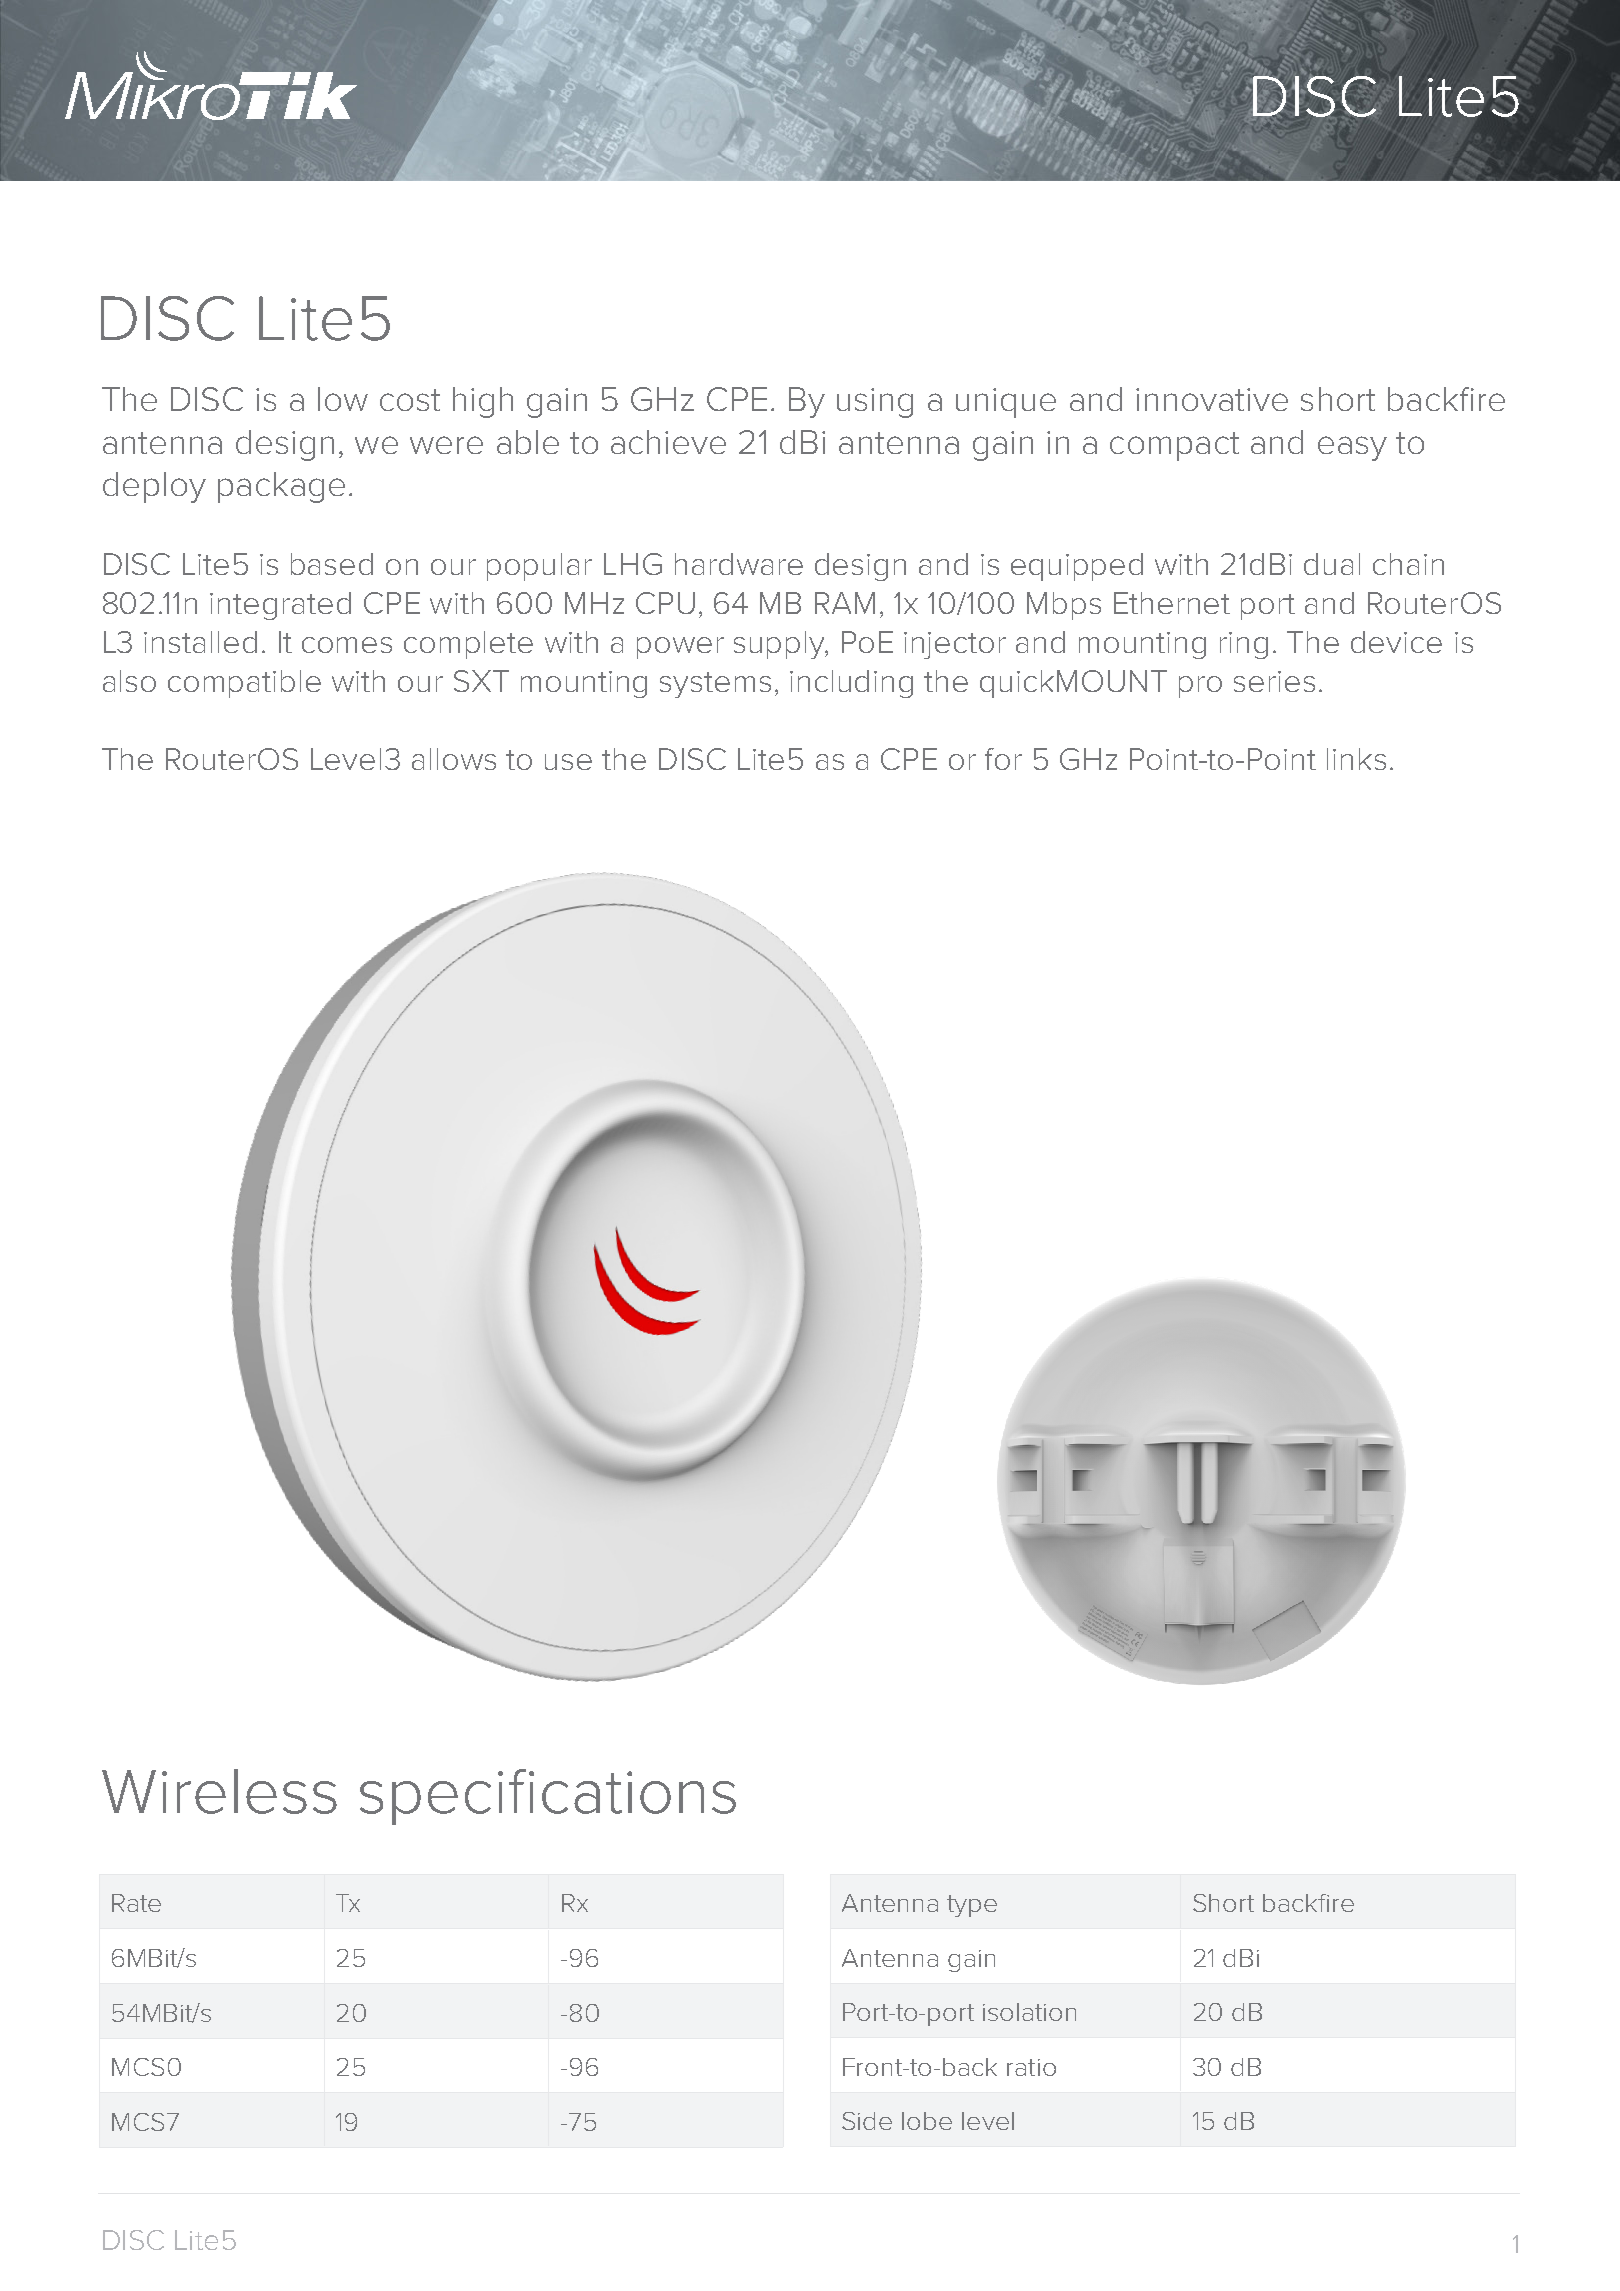  What do you see at coordinates (1174, 446) in the screenshot?
I see `compact` at bounding box center [1174, 446].
